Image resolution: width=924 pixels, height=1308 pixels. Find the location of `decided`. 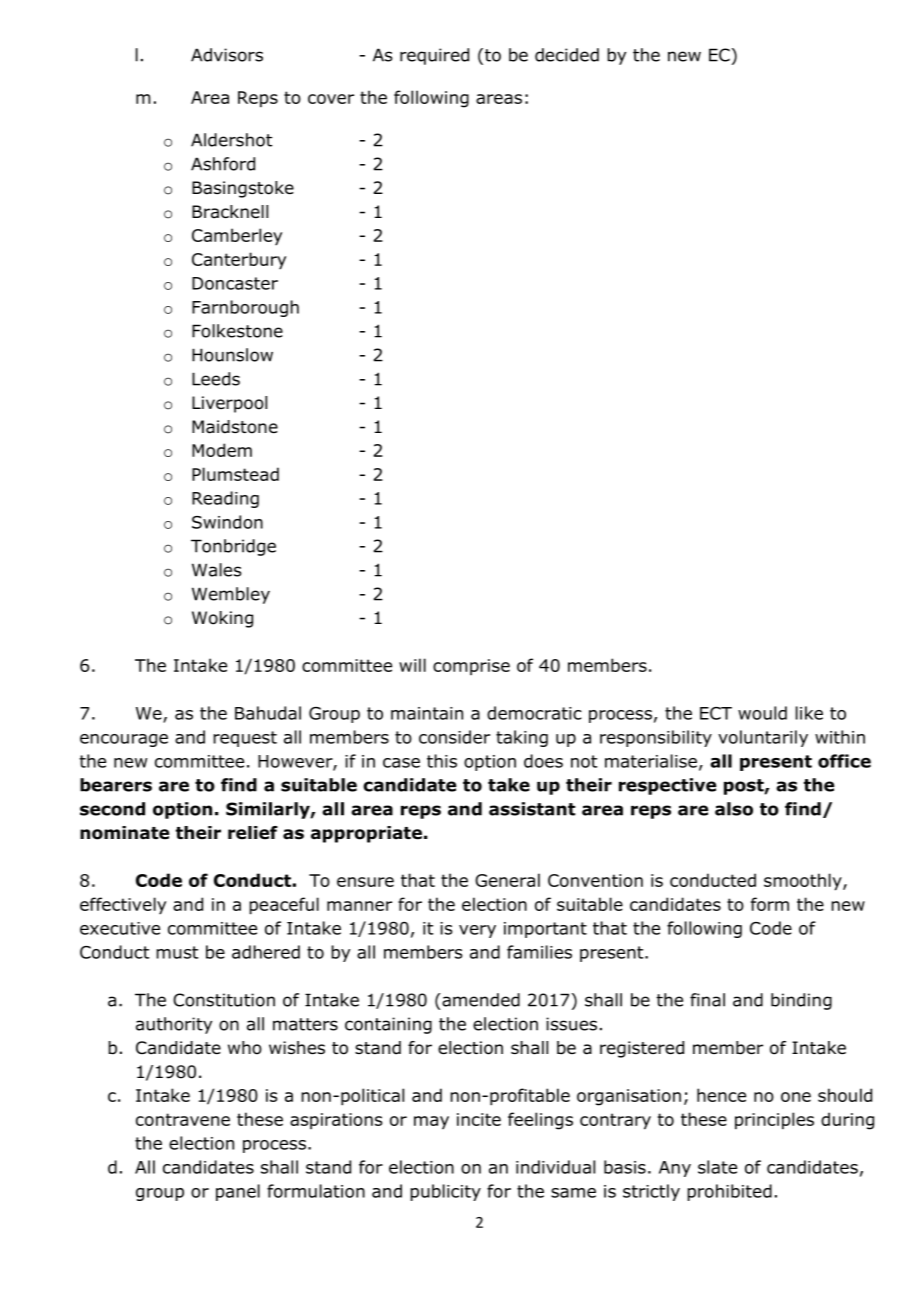

decided is located at coordinates (567, 55).
